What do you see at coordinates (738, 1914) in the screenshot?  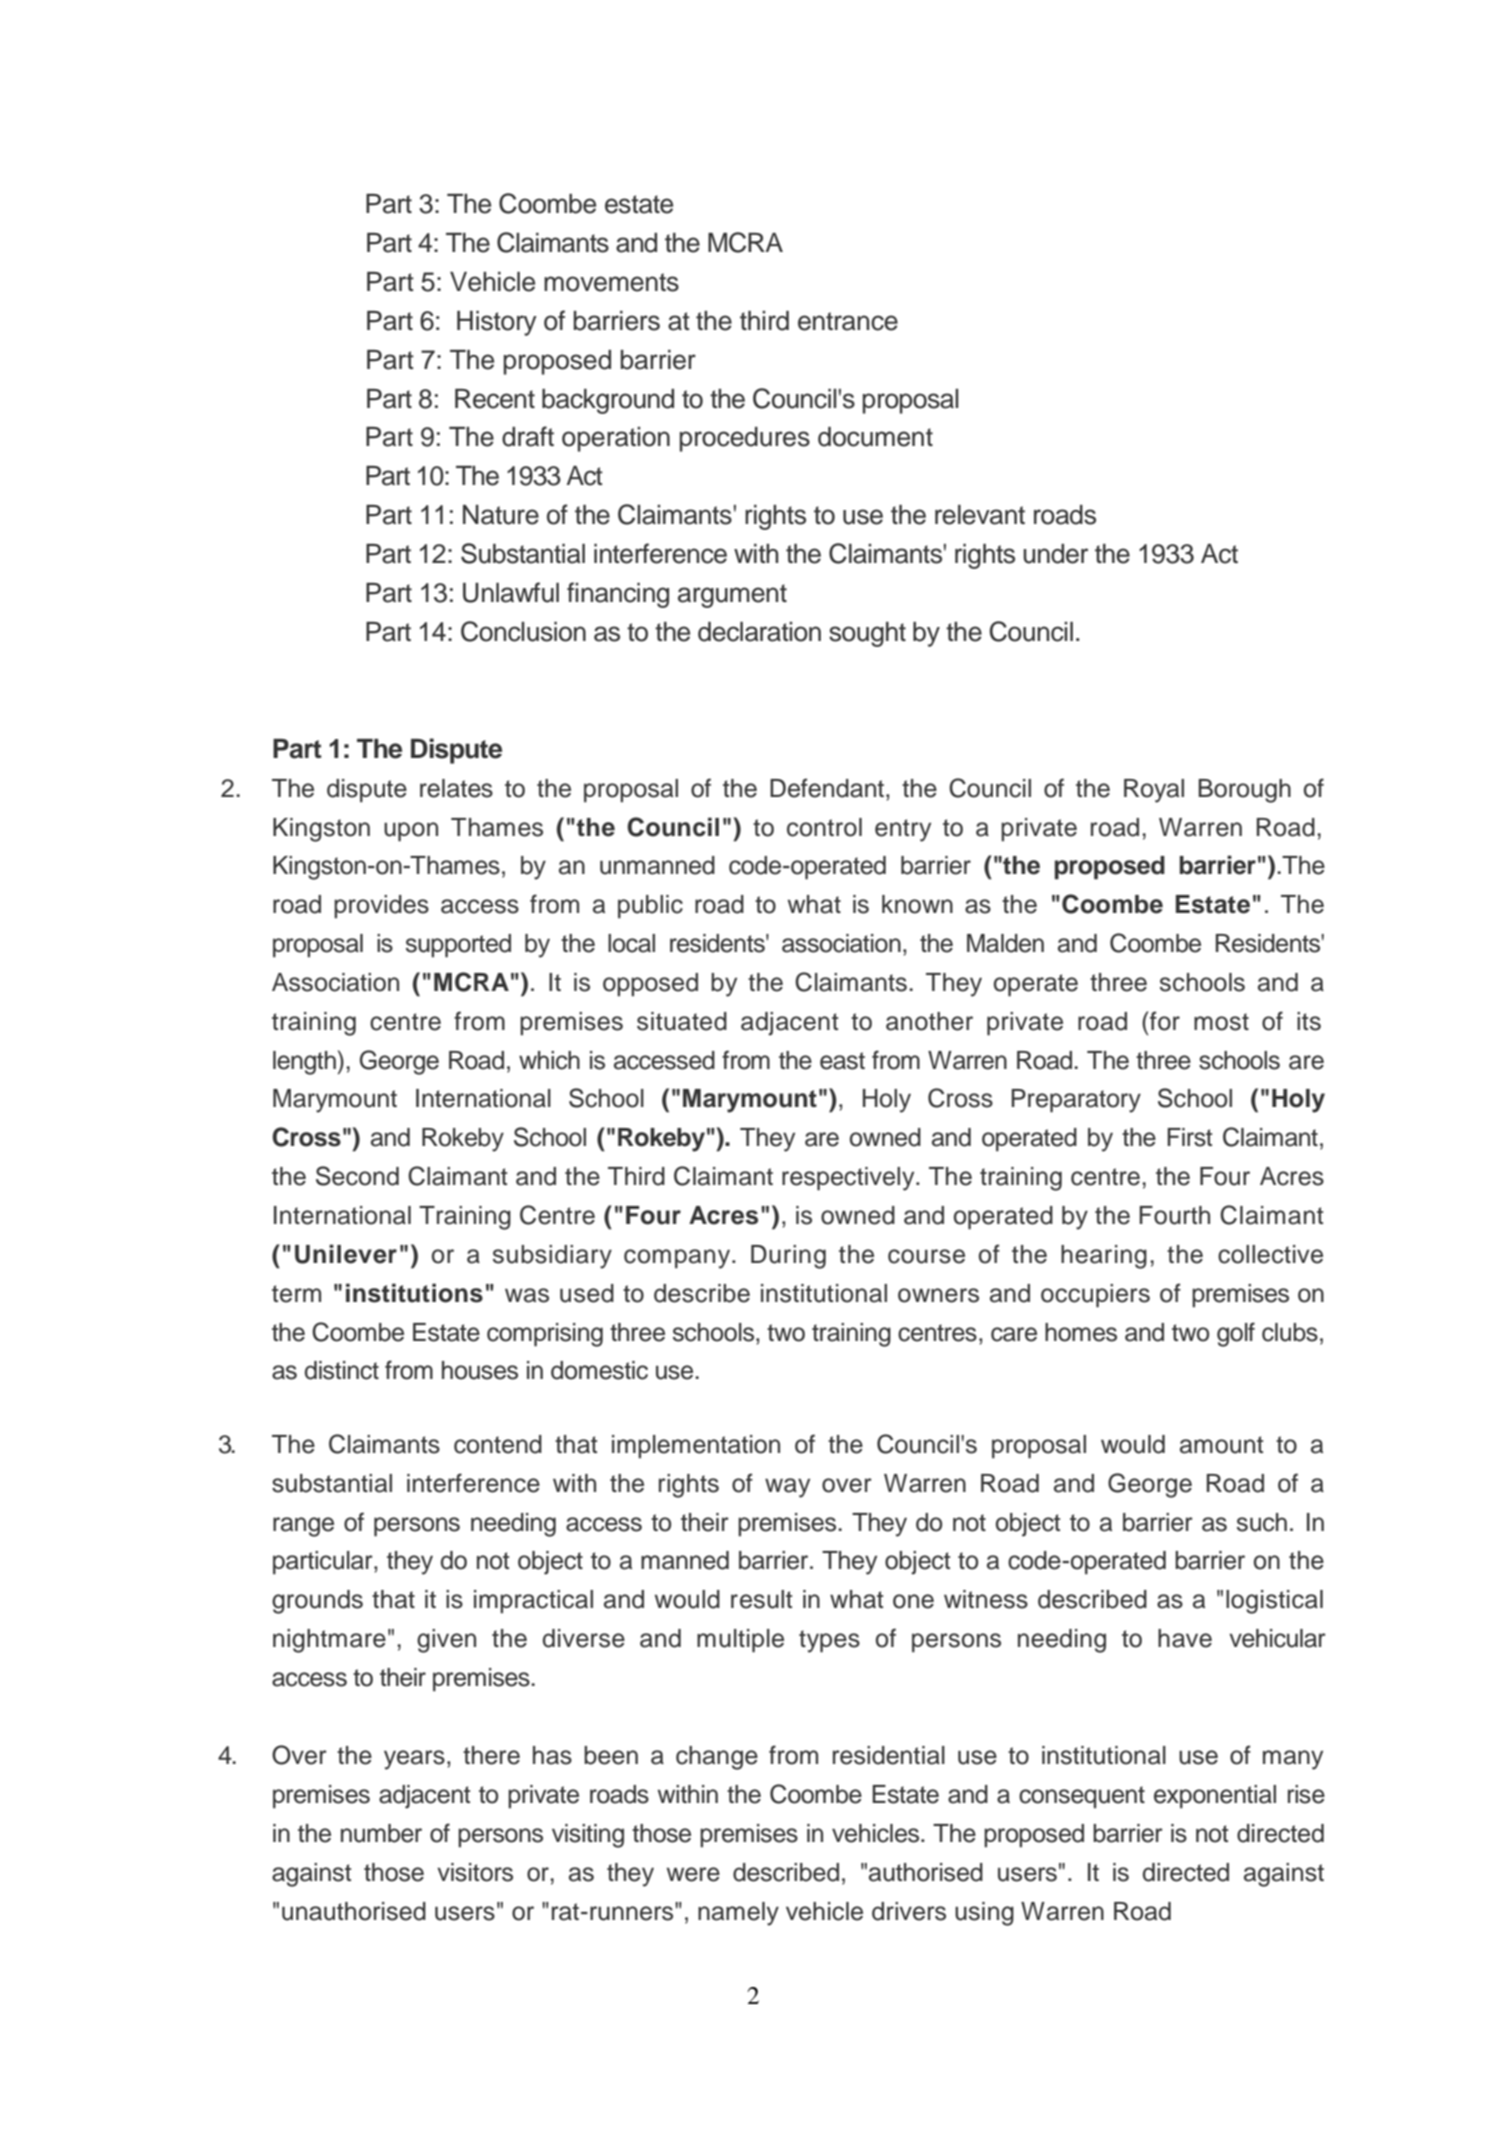 I see `namely` at bounding box center [738, 1914].
